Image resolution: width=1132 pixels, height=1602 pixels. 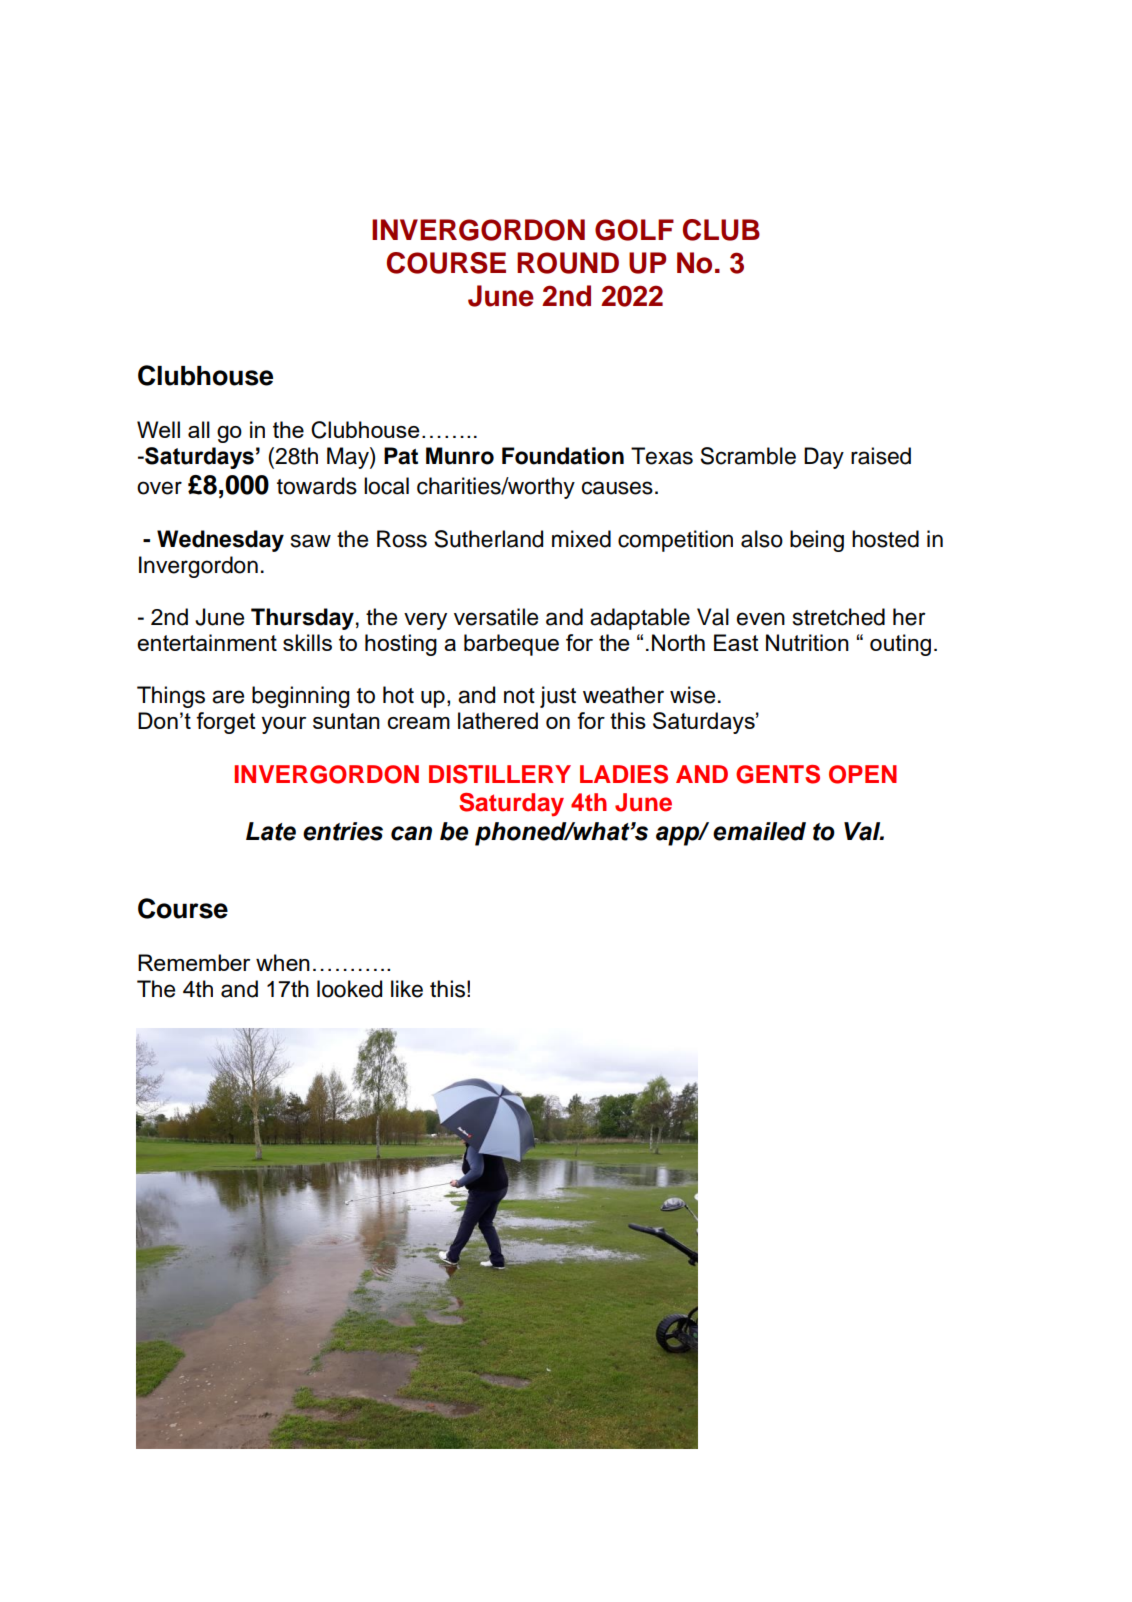 What do you see at coordinates (778, 774) in the screenshot?
I see `GENTS` at bounding box center [778, 774].
